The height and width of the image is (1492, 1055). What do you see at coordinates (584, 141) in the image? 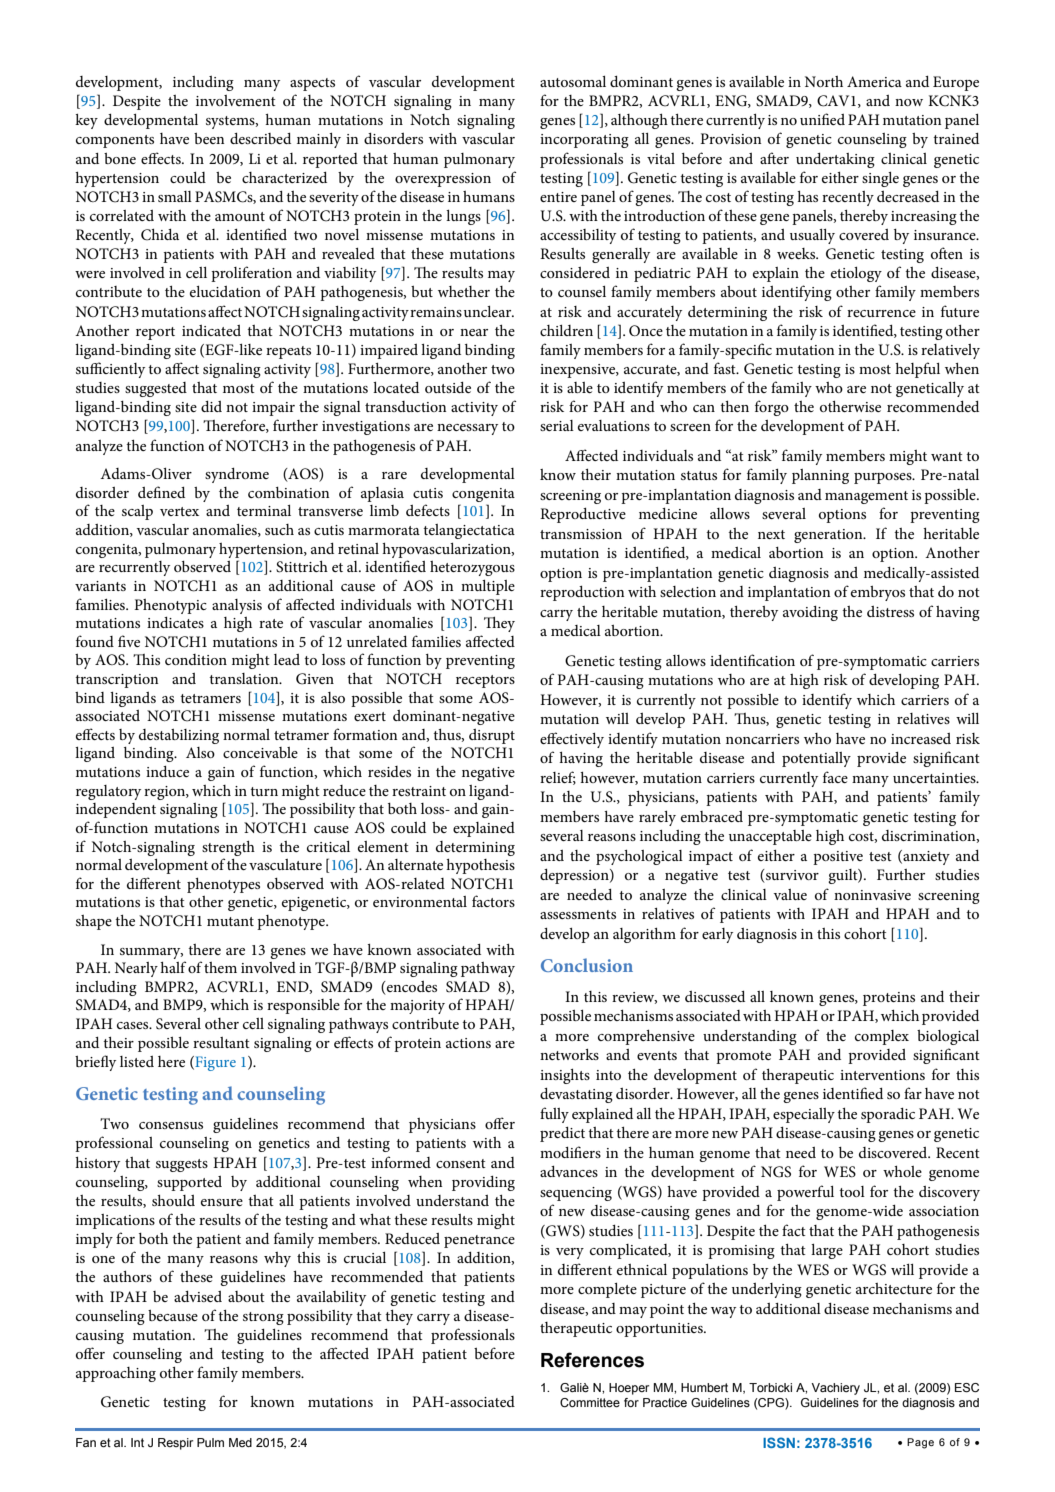
I see `incorporating` at bounding box center [584, 141].
